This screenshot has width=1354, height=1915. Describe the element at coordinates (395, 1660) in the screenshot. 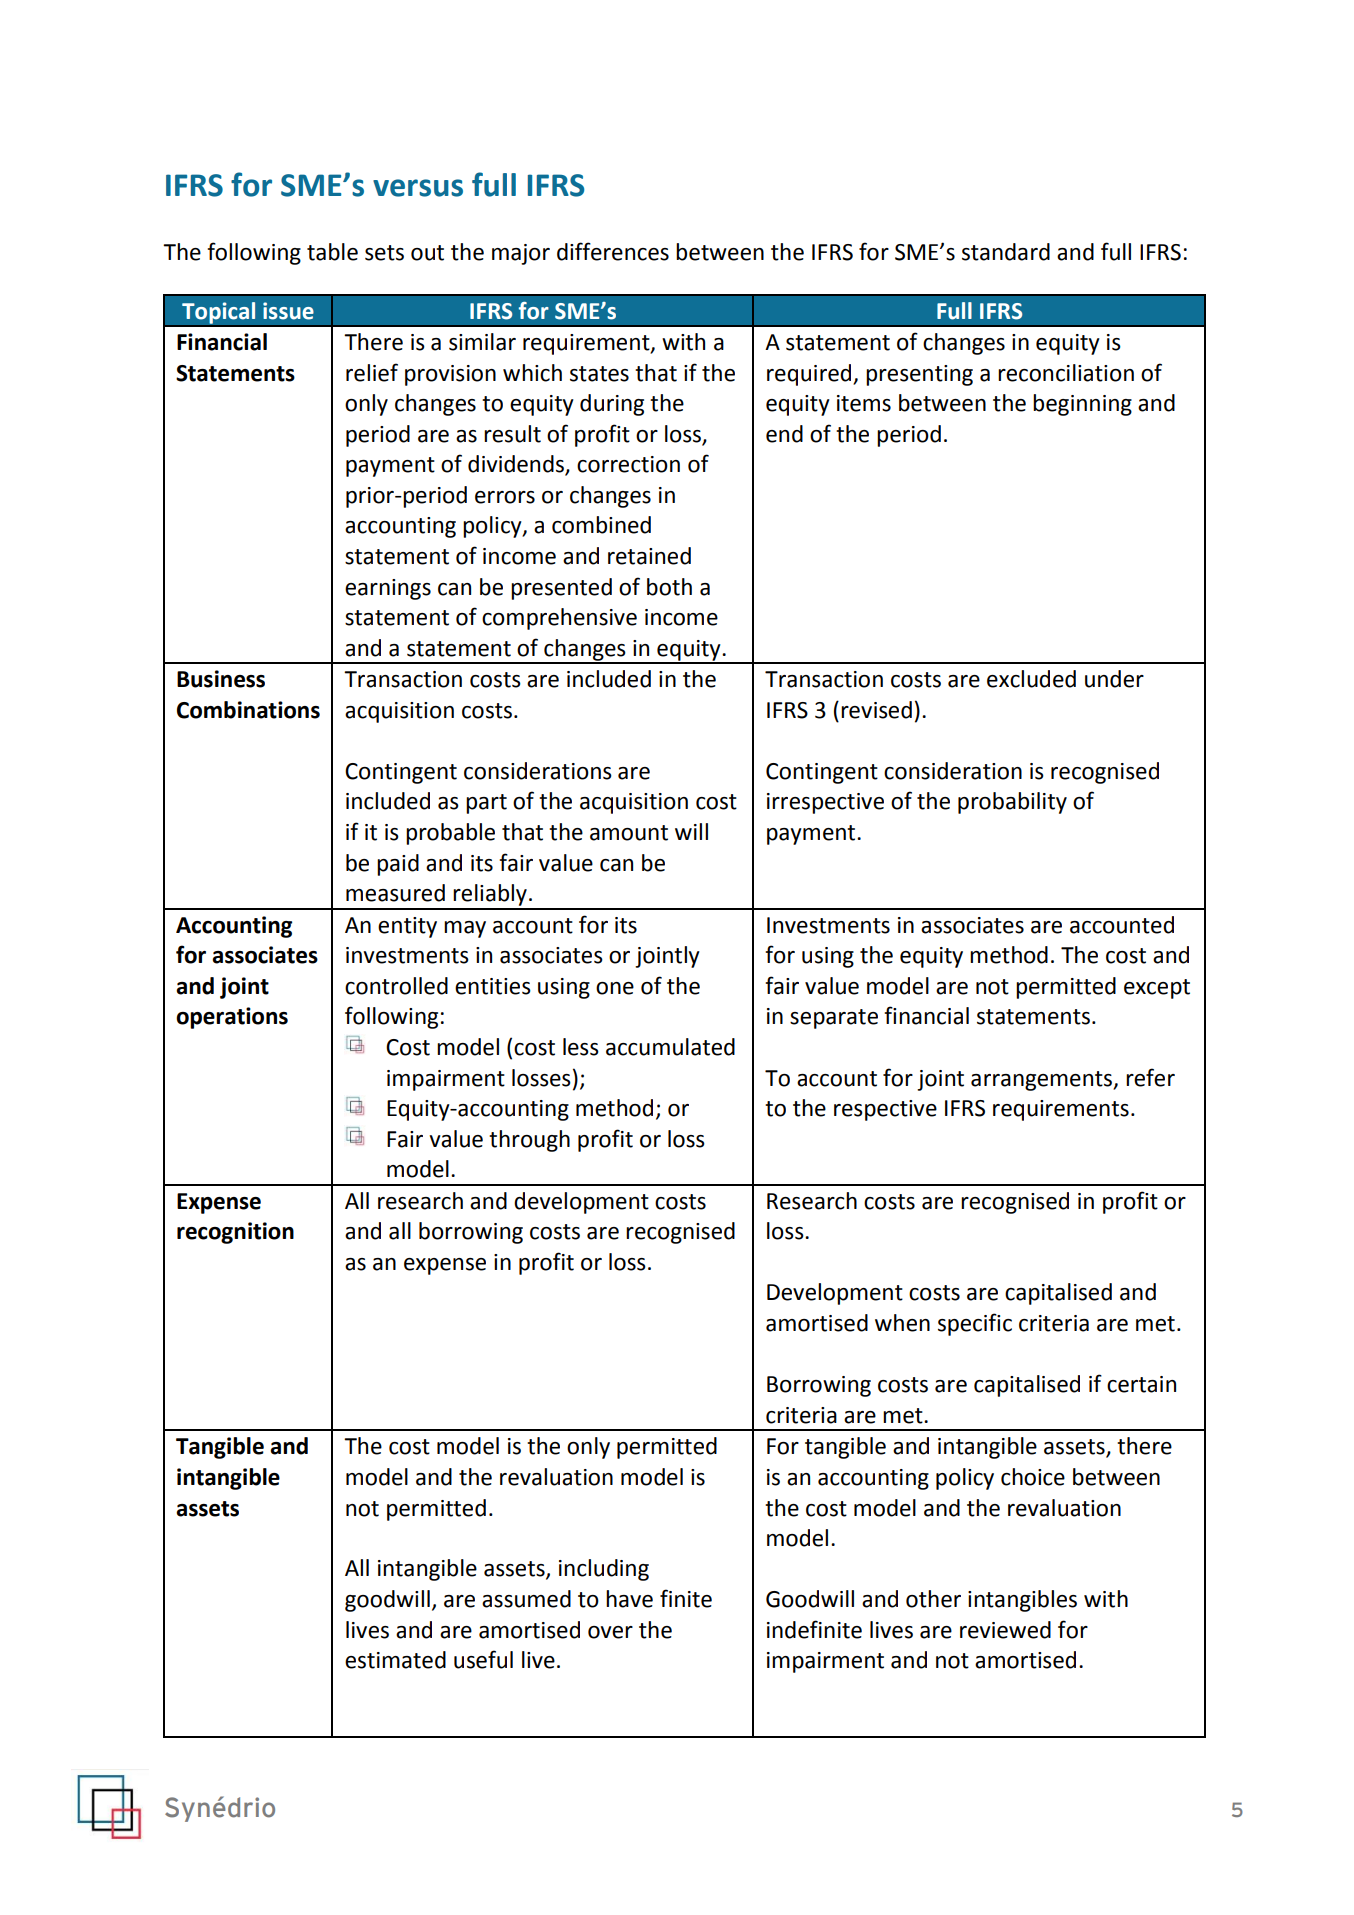

I see `estimated` at that location.
